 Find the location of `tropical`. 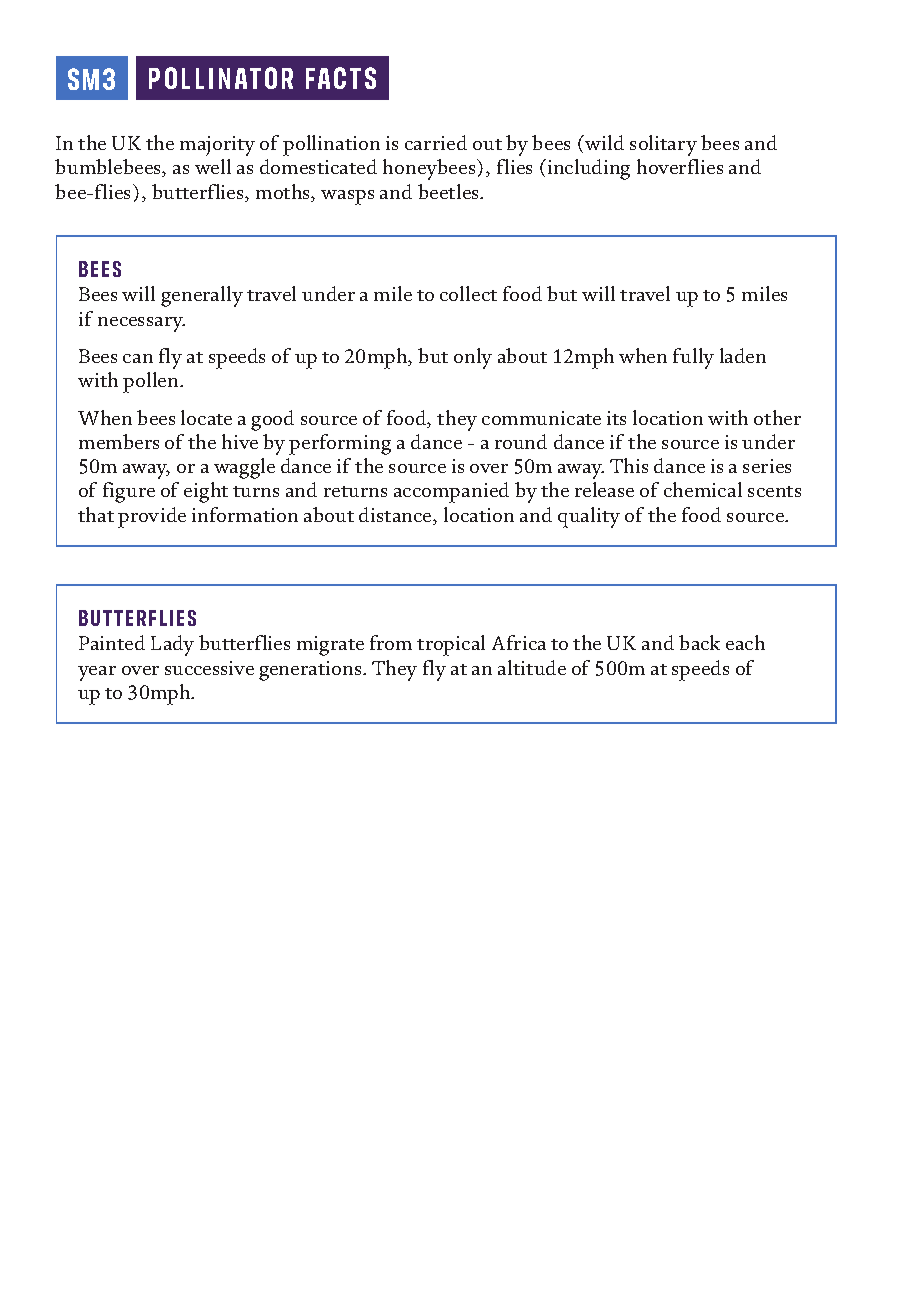

tropical is located at coordinates (451, 645).
